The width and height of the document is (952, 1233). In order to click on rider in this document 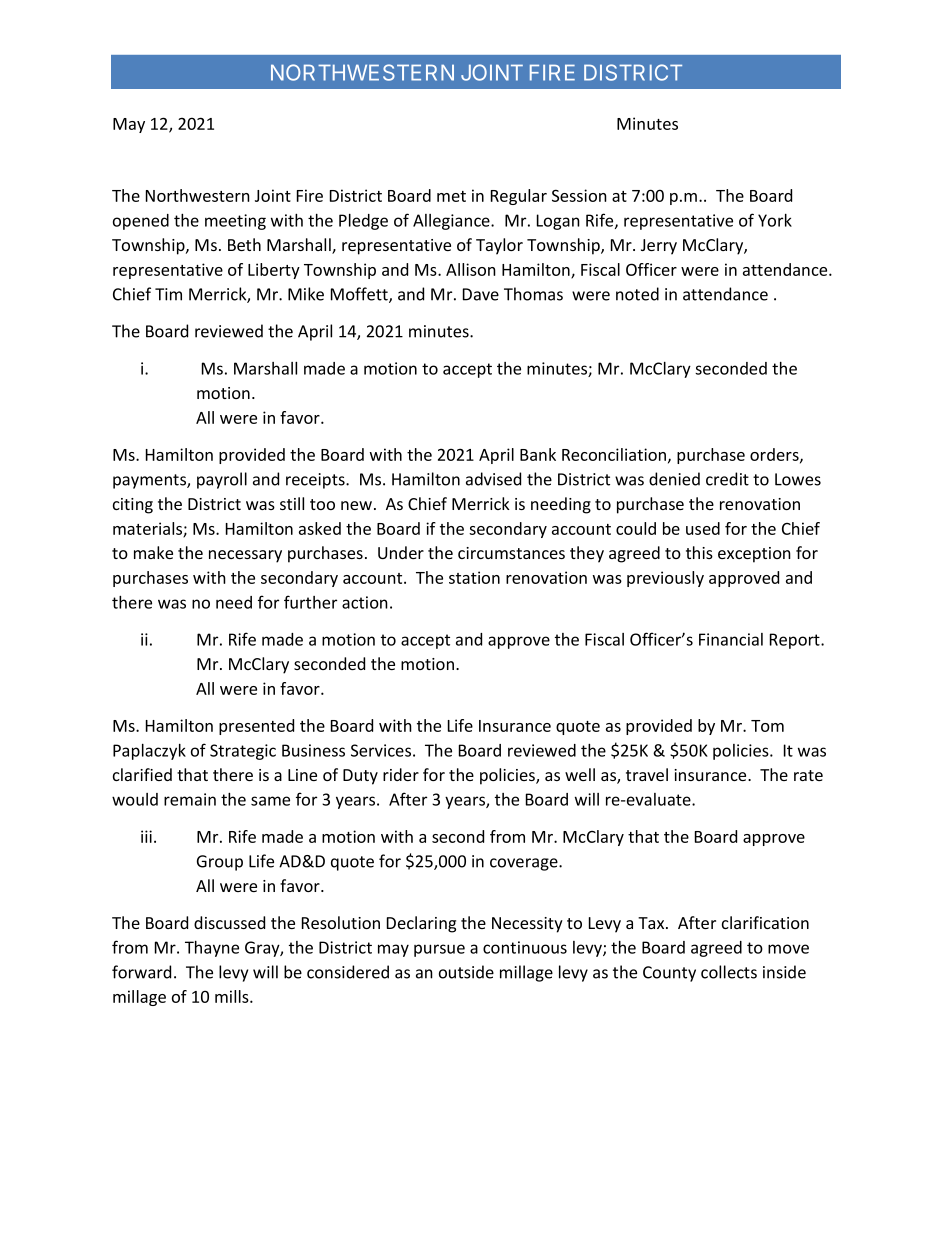, I will do `click(401, 774)`.
